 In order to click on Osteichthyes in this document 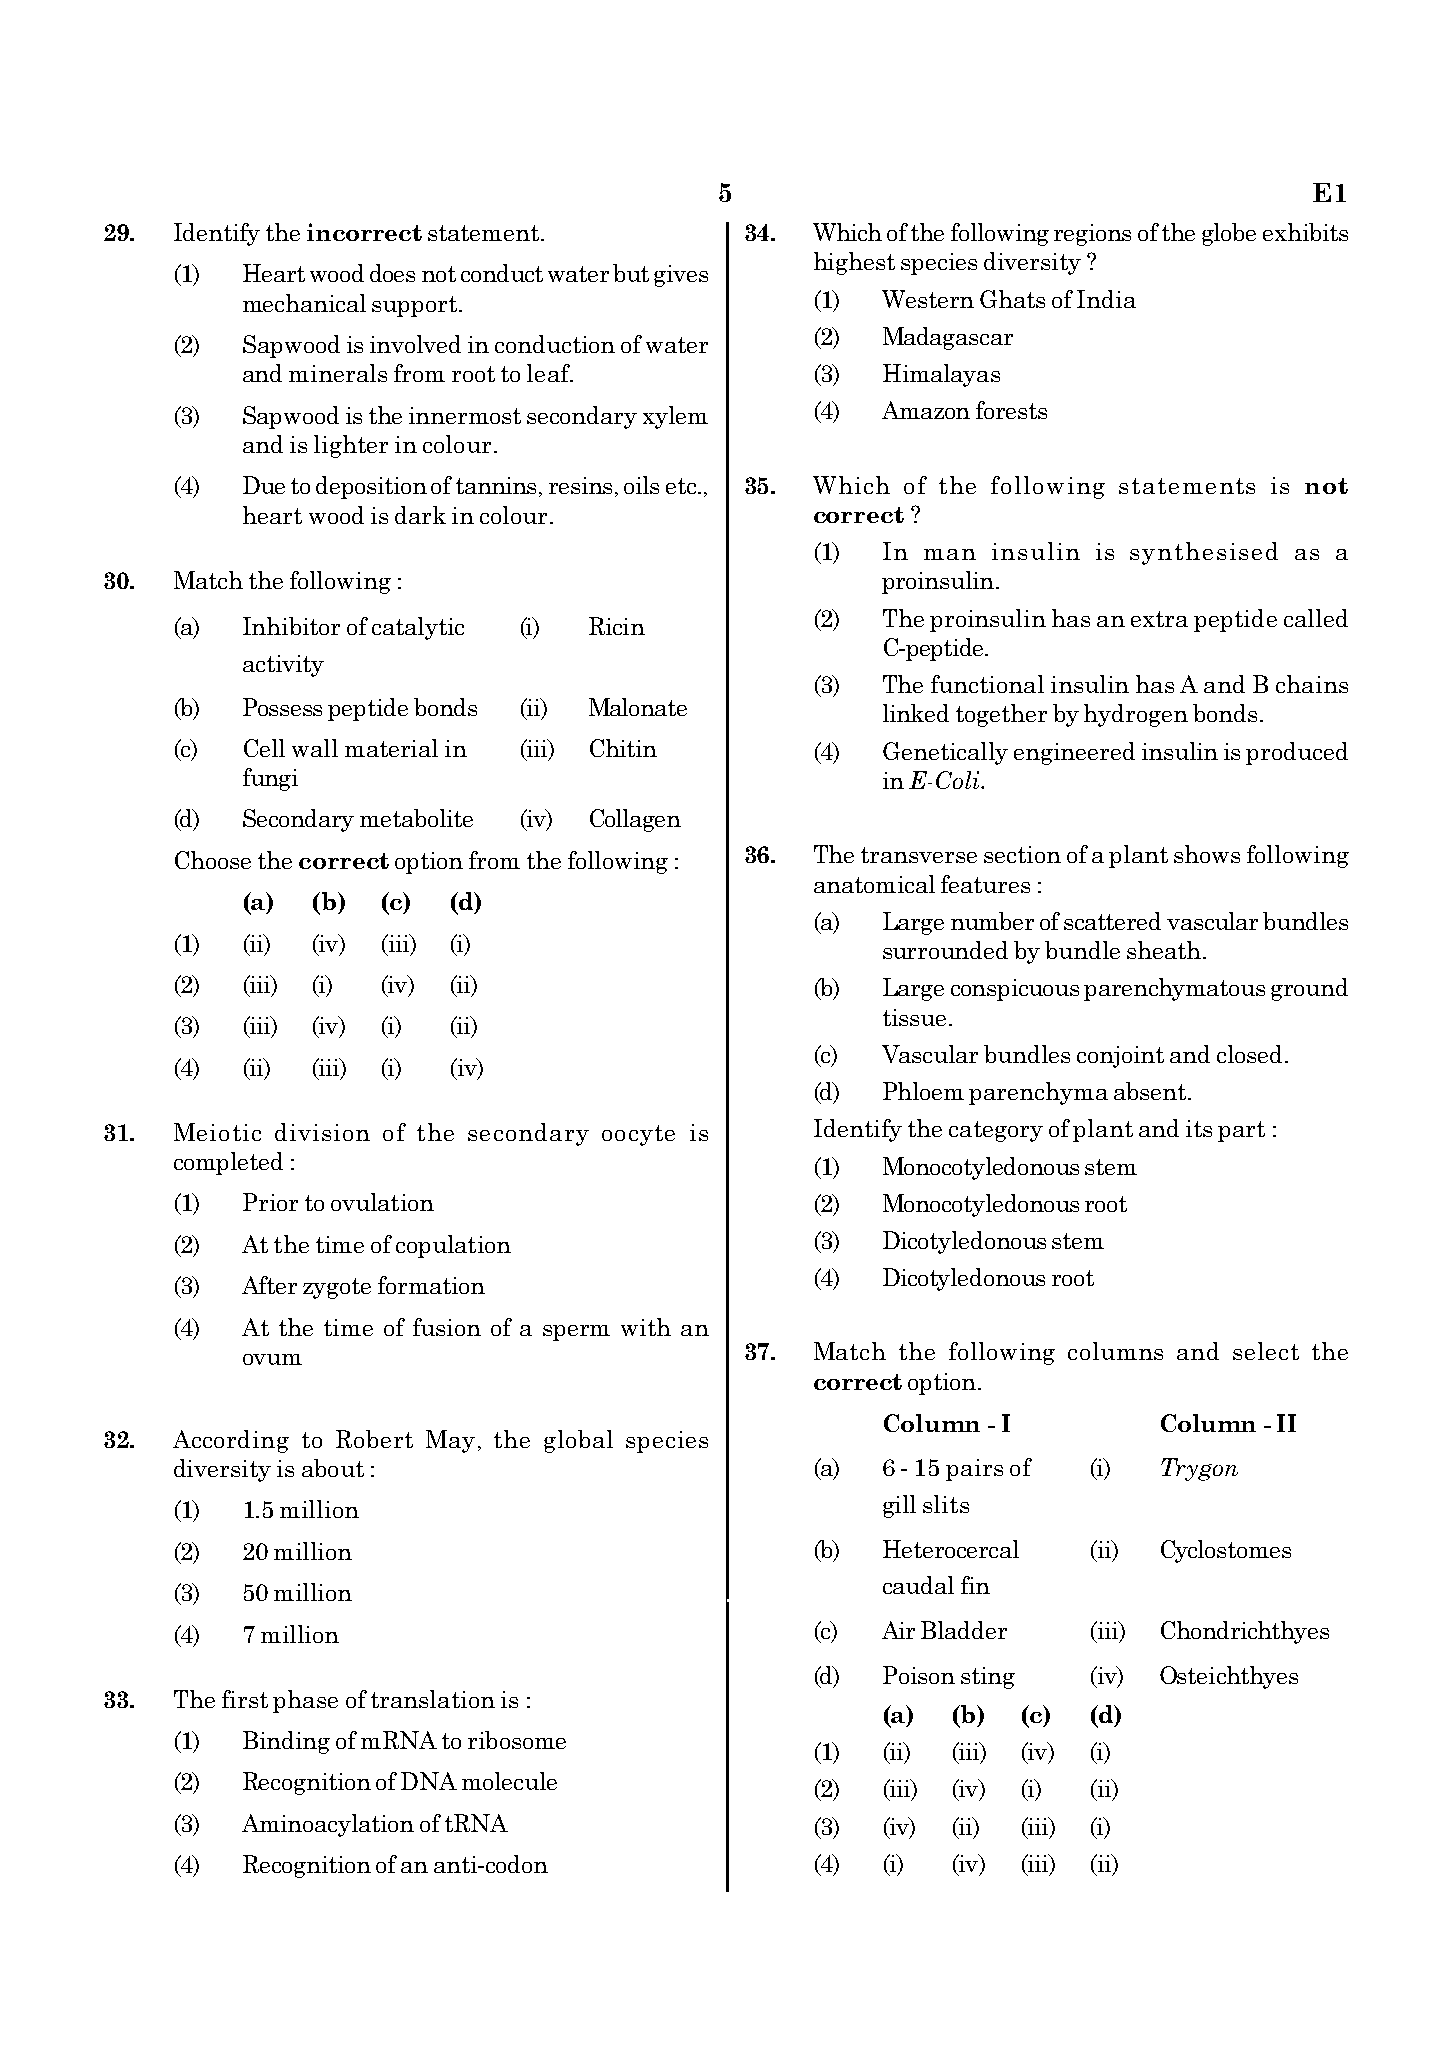, I will do `click(1229, 1677)`.
